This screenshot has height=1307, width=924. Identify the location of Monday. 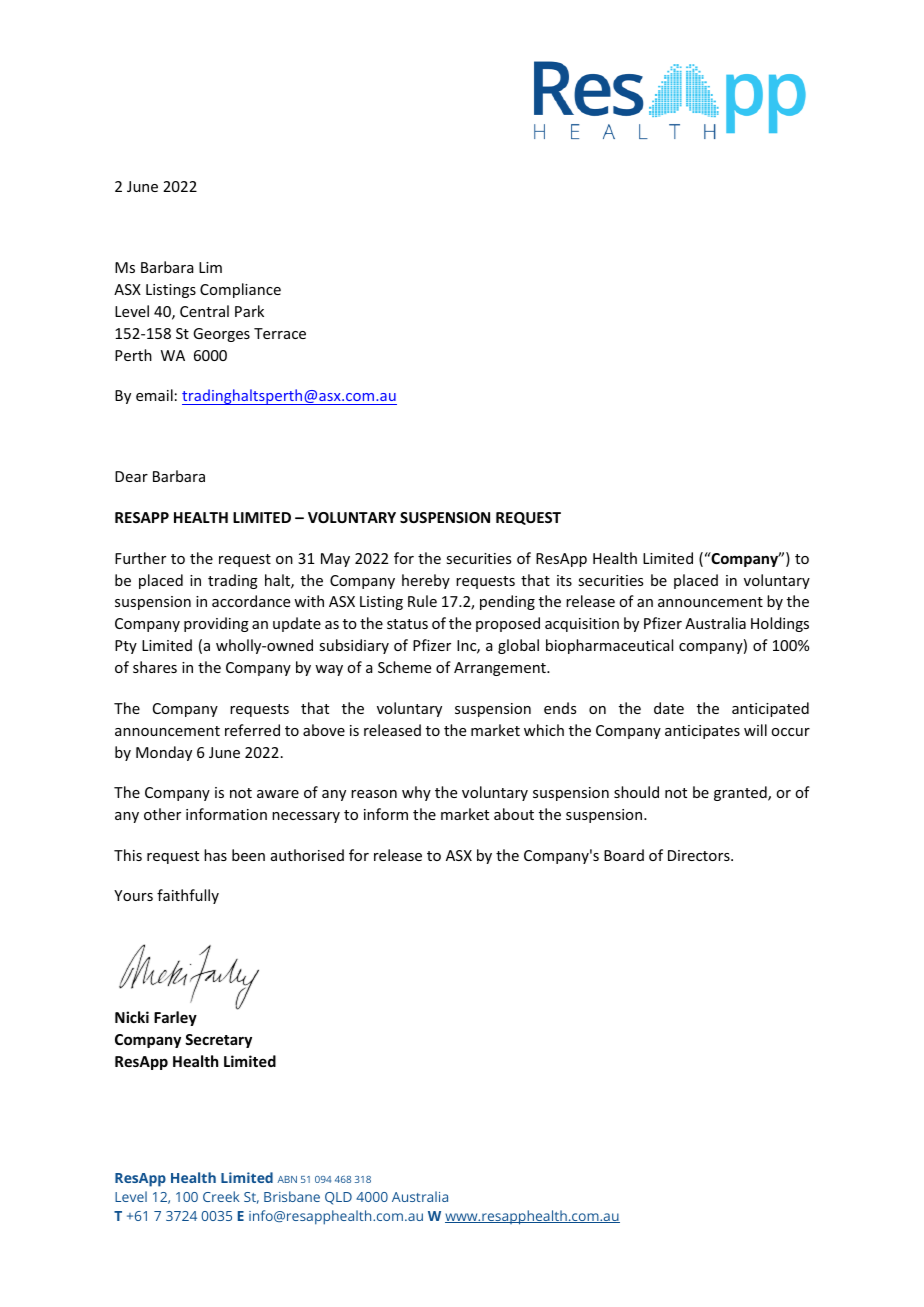
(164, 753).
